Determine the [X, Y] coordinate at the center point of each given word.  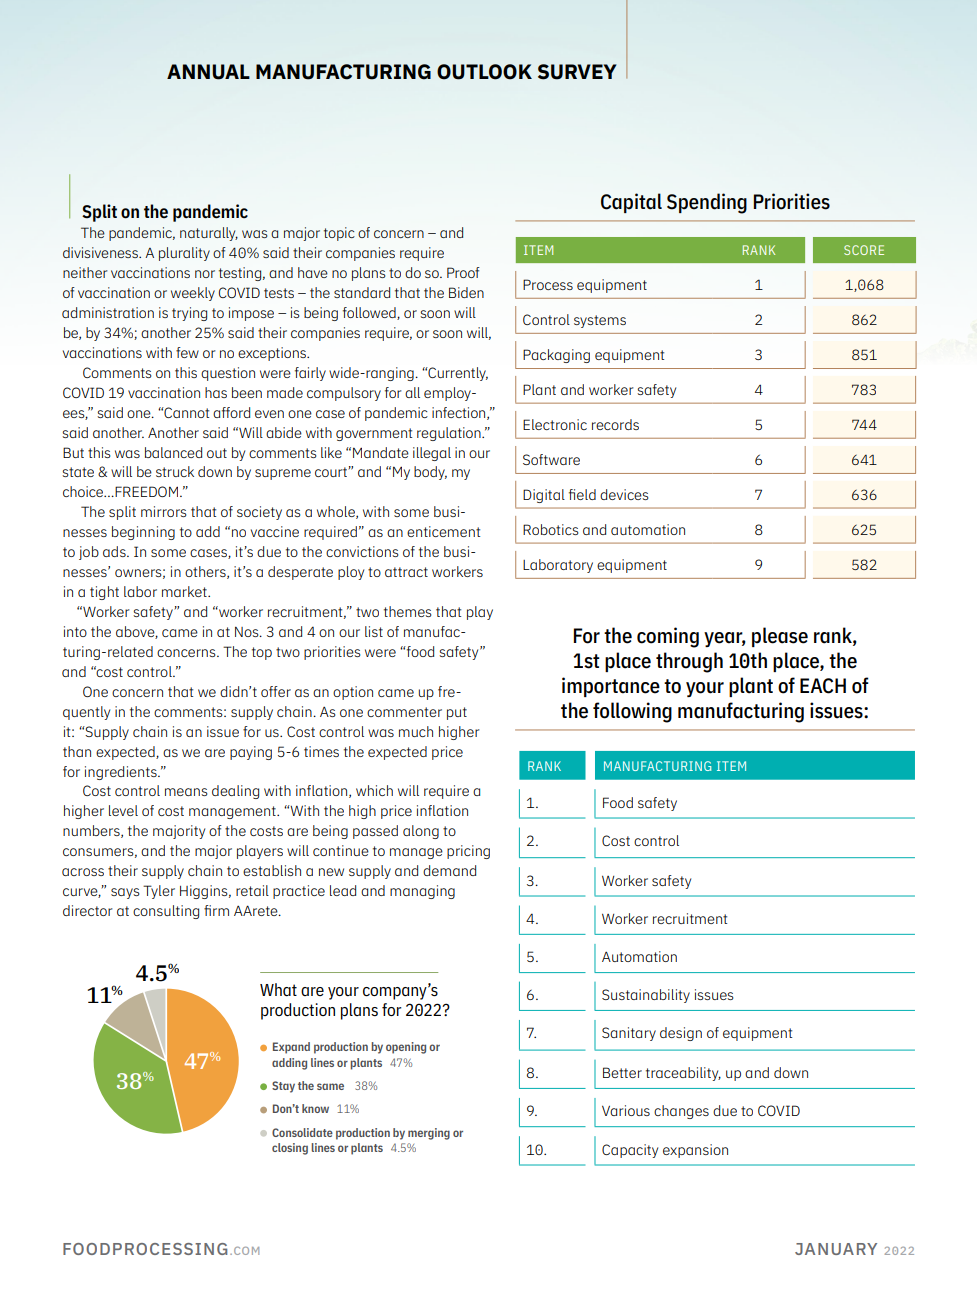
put [457, 713]
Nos [248, 631]
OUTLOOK [484, 72]
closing [290, 1149]
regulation [450, 434]
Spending [707, 203]
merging [429, 1134]
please [780, 637]
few [187, 352]
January [836, 1249]
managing [422, 892]
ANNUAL [208, 72]
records [615, 424]
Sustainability [646, 996]
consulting [166, 912]
